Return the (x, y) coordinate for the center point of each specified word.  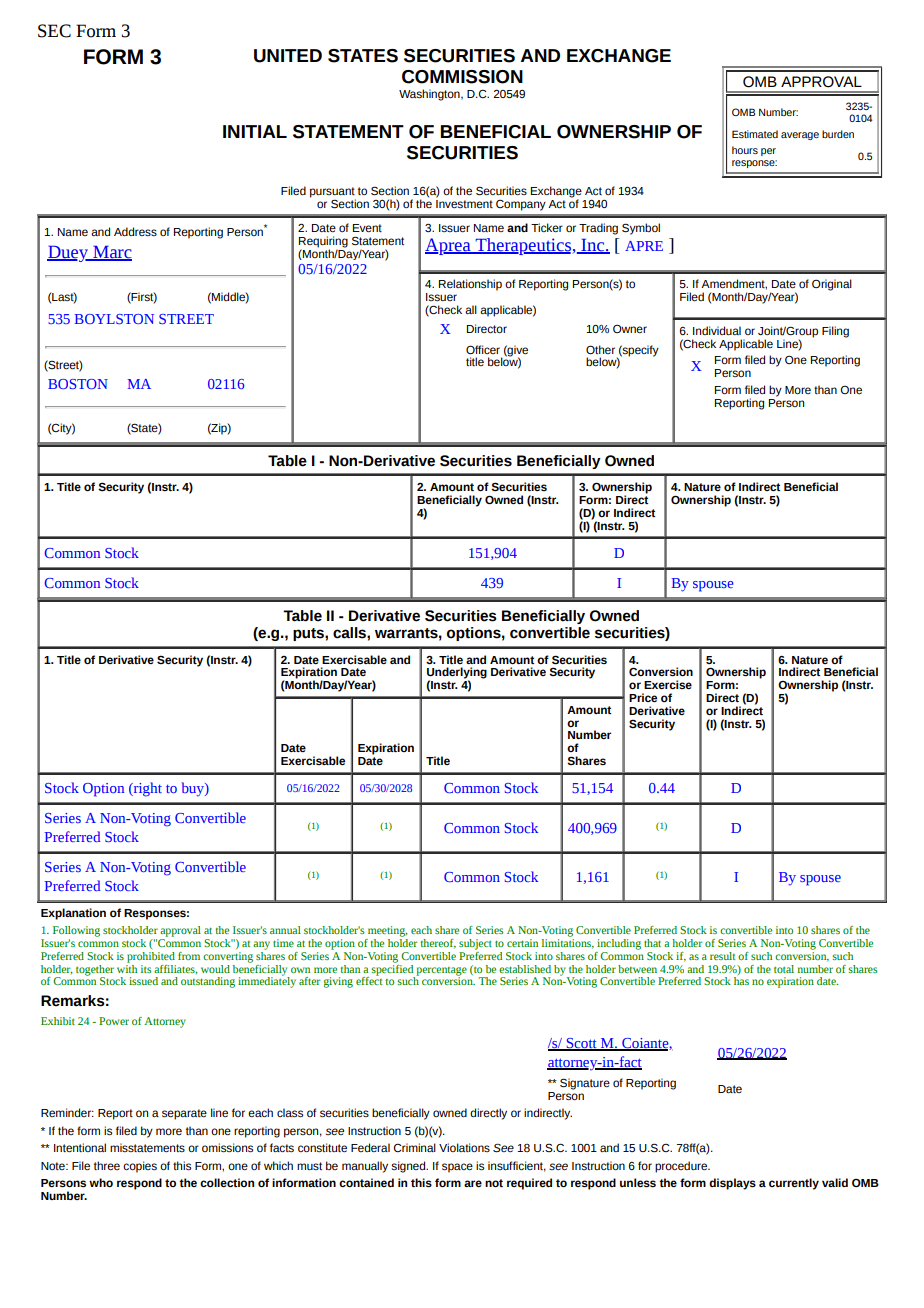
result (722, 956)
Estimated (755, 134)
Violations (464, 1147)
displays (732, 1184)
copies (140, 1167)
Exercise (668, 684)
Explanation (73, 914)
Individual (717, 330)
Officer (483, 349)
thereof (438, 944)
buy (194, 789)
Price (643, 697)
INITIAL (255, 131)
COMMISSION (462, 77)
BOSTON (78, 384)
